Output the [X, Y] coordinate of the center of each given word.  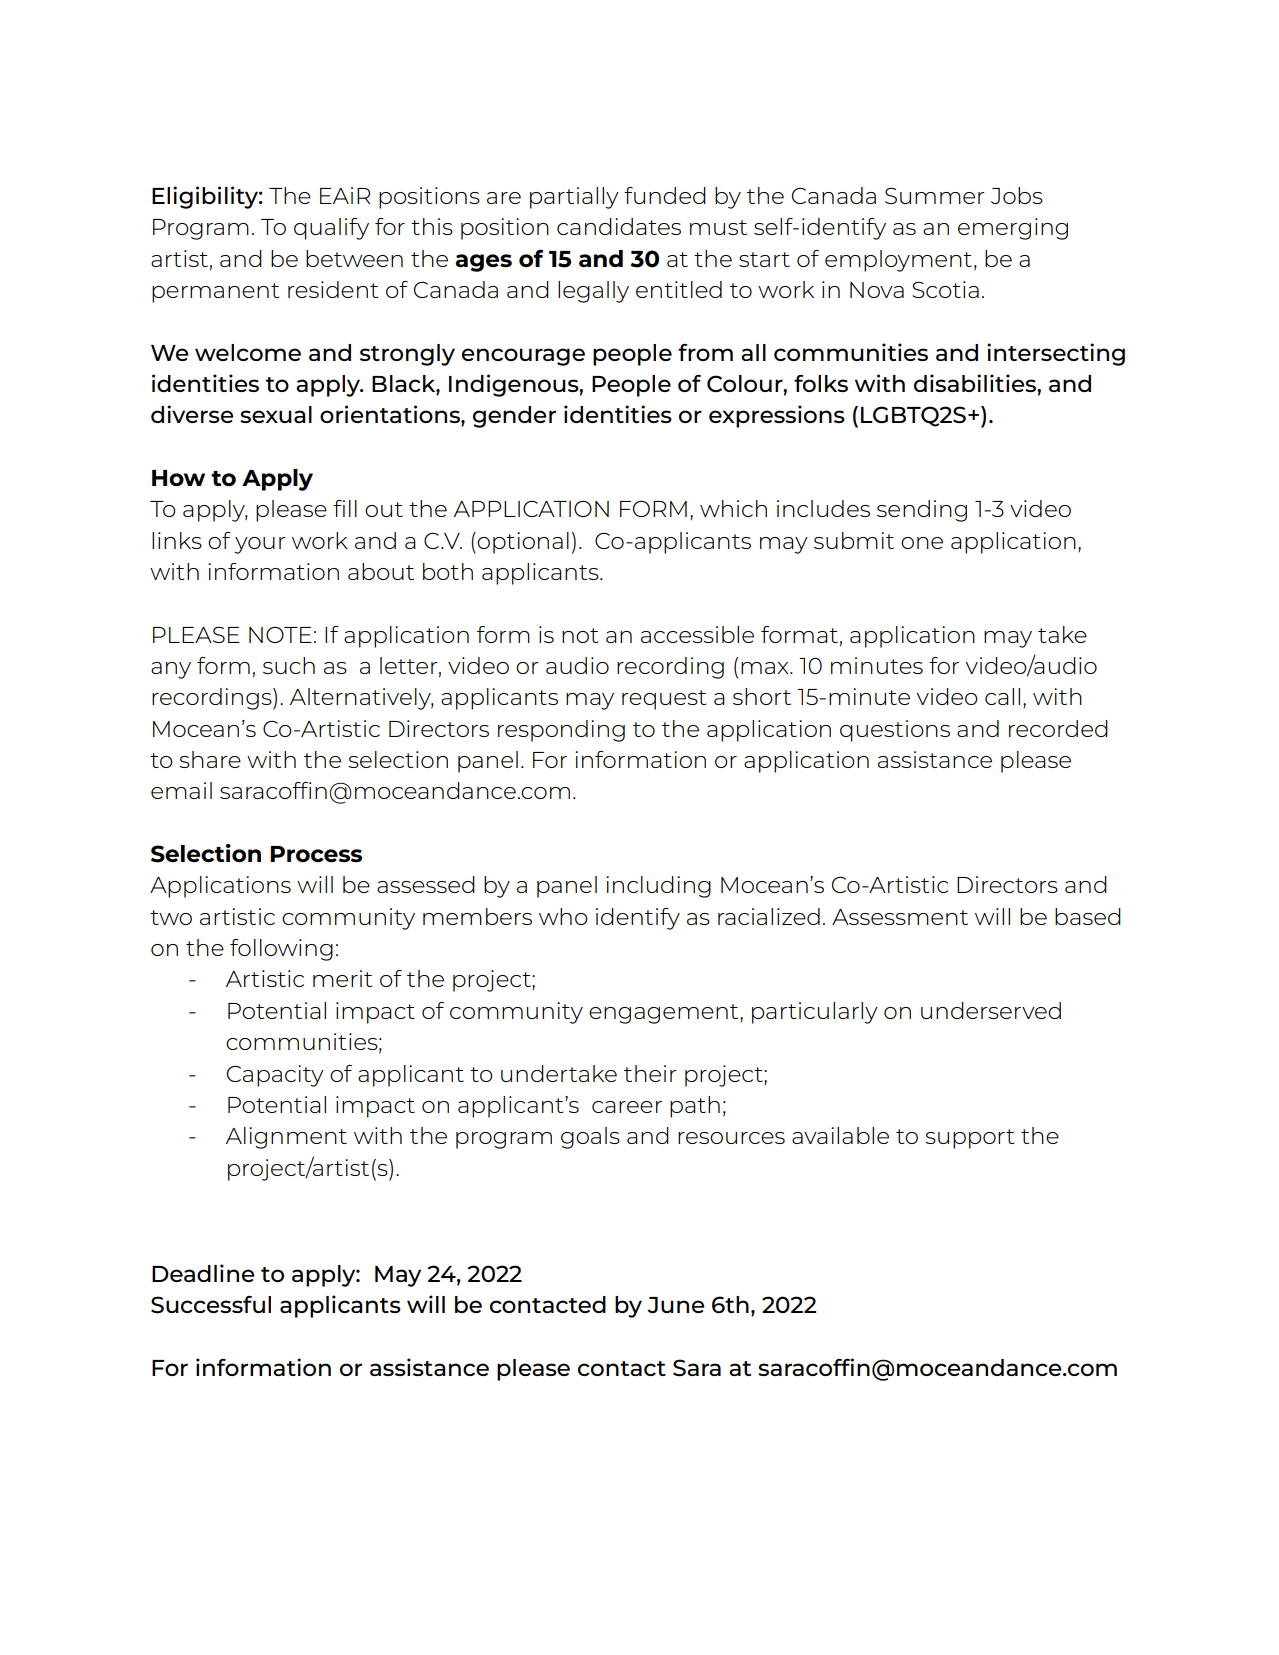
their [650, 1073]
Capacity [275, 1076]
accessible [697, 634]
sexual [276, 414]
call [1002, 696]
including [658, 887]
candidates [619, 226]
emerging [1013, 229]
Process [316, 854]
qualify [331, 229]
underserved [991, 1010]
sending [922, 511]
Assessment [900, 917]
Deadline [203, 1273]
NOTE [280, 635]
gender [514, 417]
